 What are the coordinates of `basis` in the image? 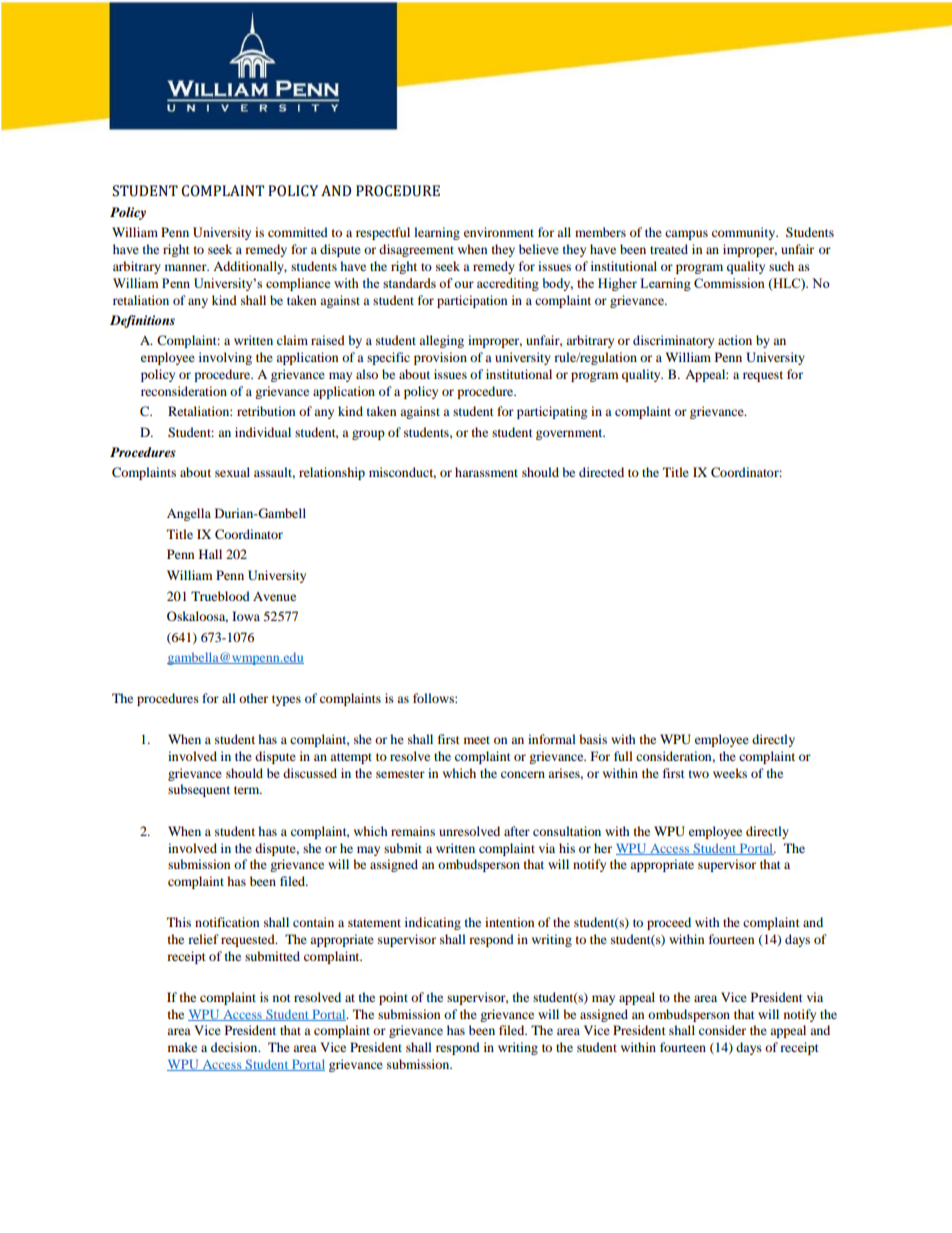 It's located at (593, 739).
